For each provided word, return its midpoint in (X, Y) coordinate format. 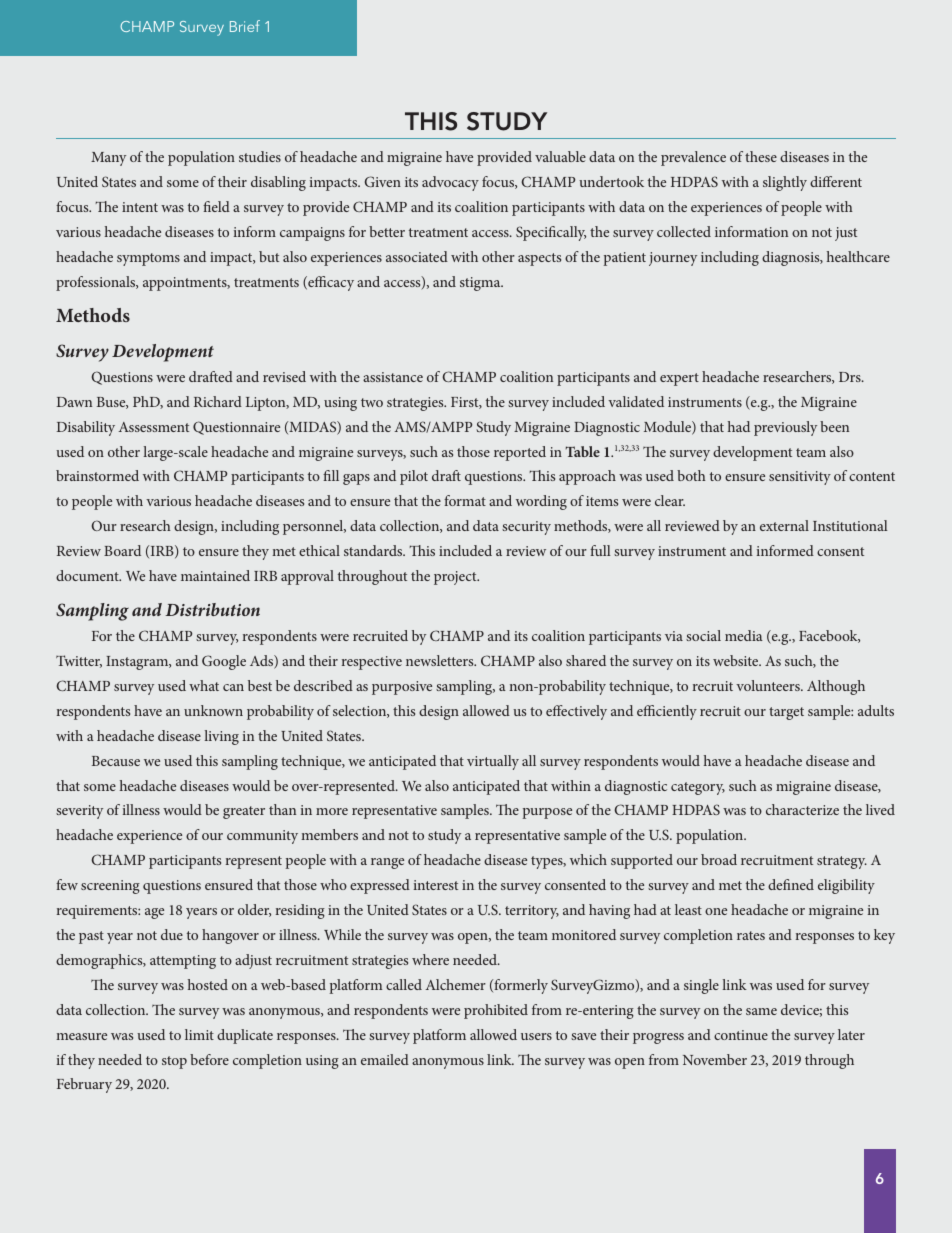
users (536, 1036)
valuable (560, 156)
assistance (393, 377)
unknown (213, 710)
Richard (218, 401)
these (761, 156)
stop (174, 1062)
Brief (245, 26)
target (786, 713)
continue (741, 1035)
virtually (493, 762)
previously (785, 428)
